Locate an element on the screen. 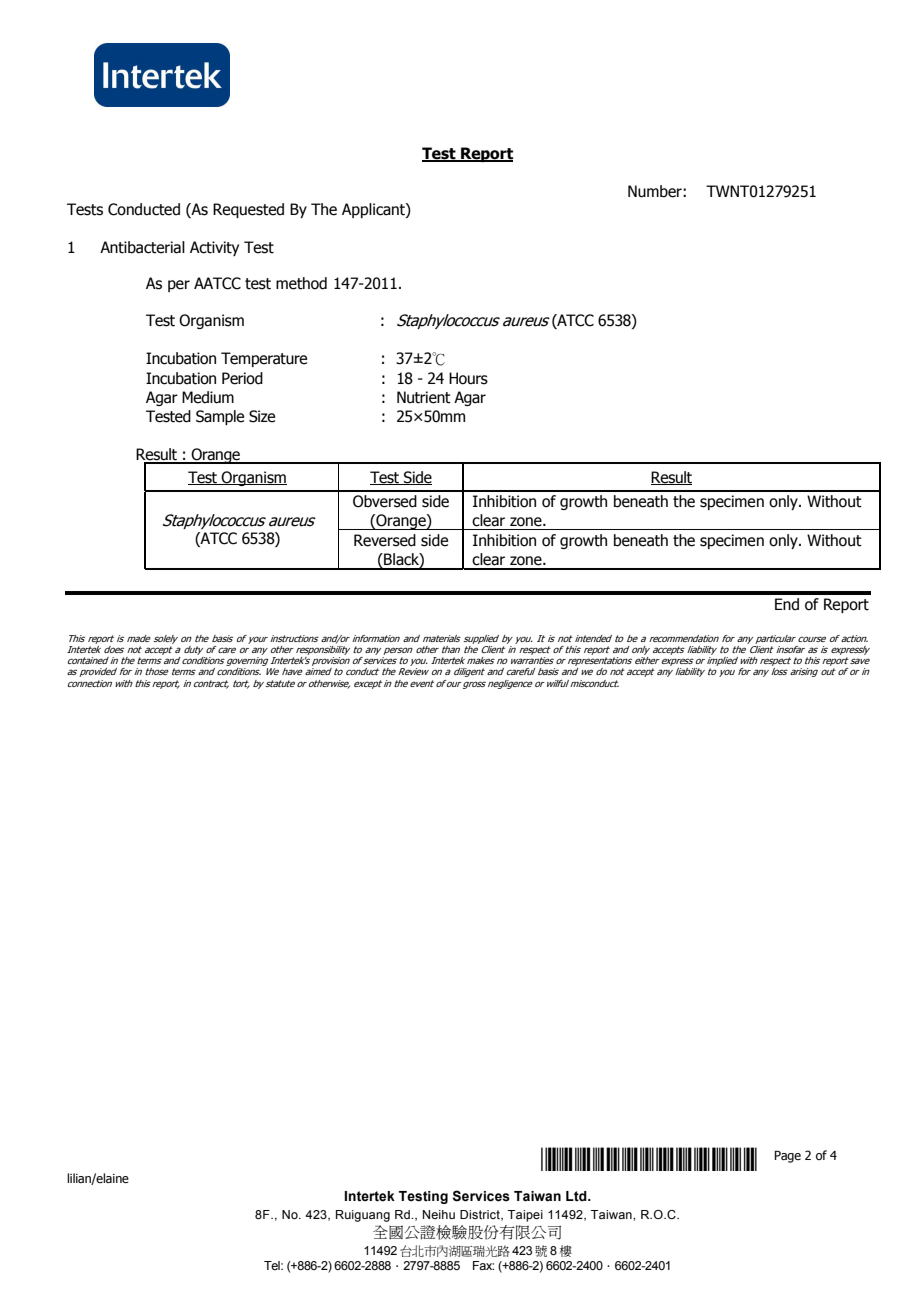 The image size is (924, 1308). Fax is located at coordinates (483, 1265).
